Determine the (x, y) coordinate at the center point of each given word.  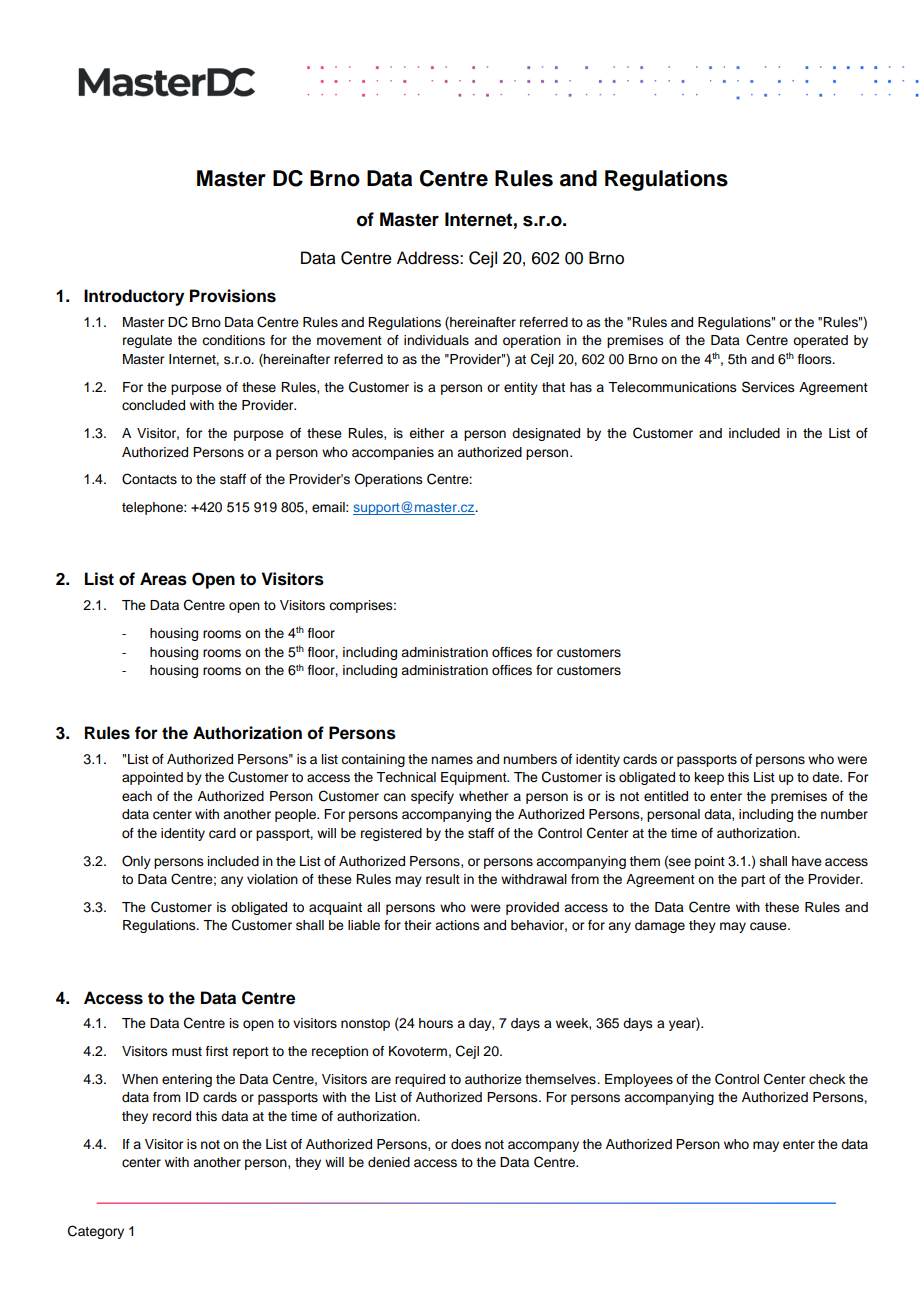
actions (457, 925)
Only (136, 862)
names (452, 760)
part (753, 881)
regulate (147, 341)
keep (709, 778)
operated (820, 341)
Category (96, 1232)
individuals (436, 340)
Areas (163, 579)
